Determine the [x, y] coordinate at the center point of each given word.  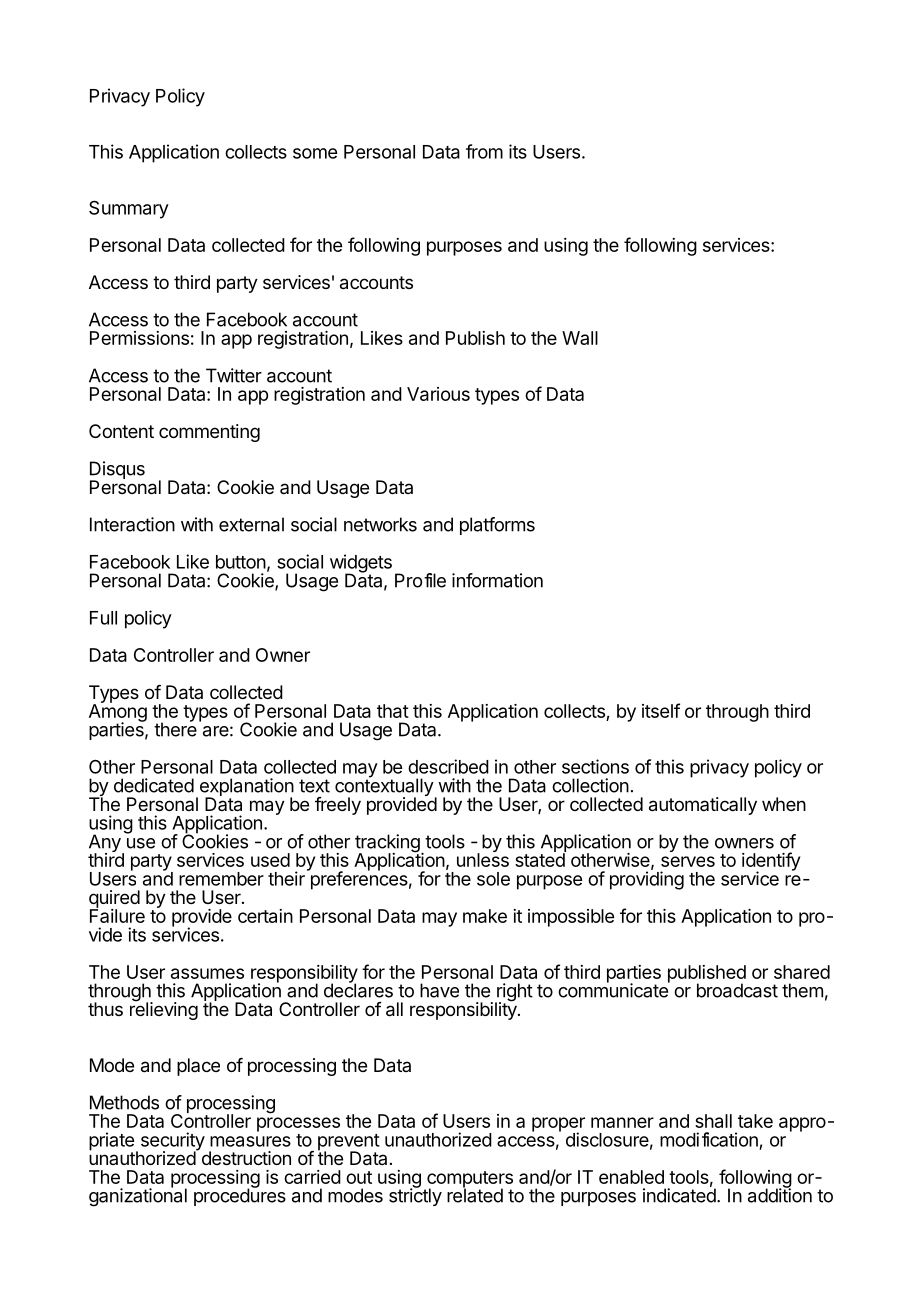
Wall [580, 338]
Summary [129, 209]
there [175, 728]
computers [469, 1180]
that [393, 711]
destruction [245, 1157]
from [484, 151]
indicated [679, 1195]
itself [661, 710]
